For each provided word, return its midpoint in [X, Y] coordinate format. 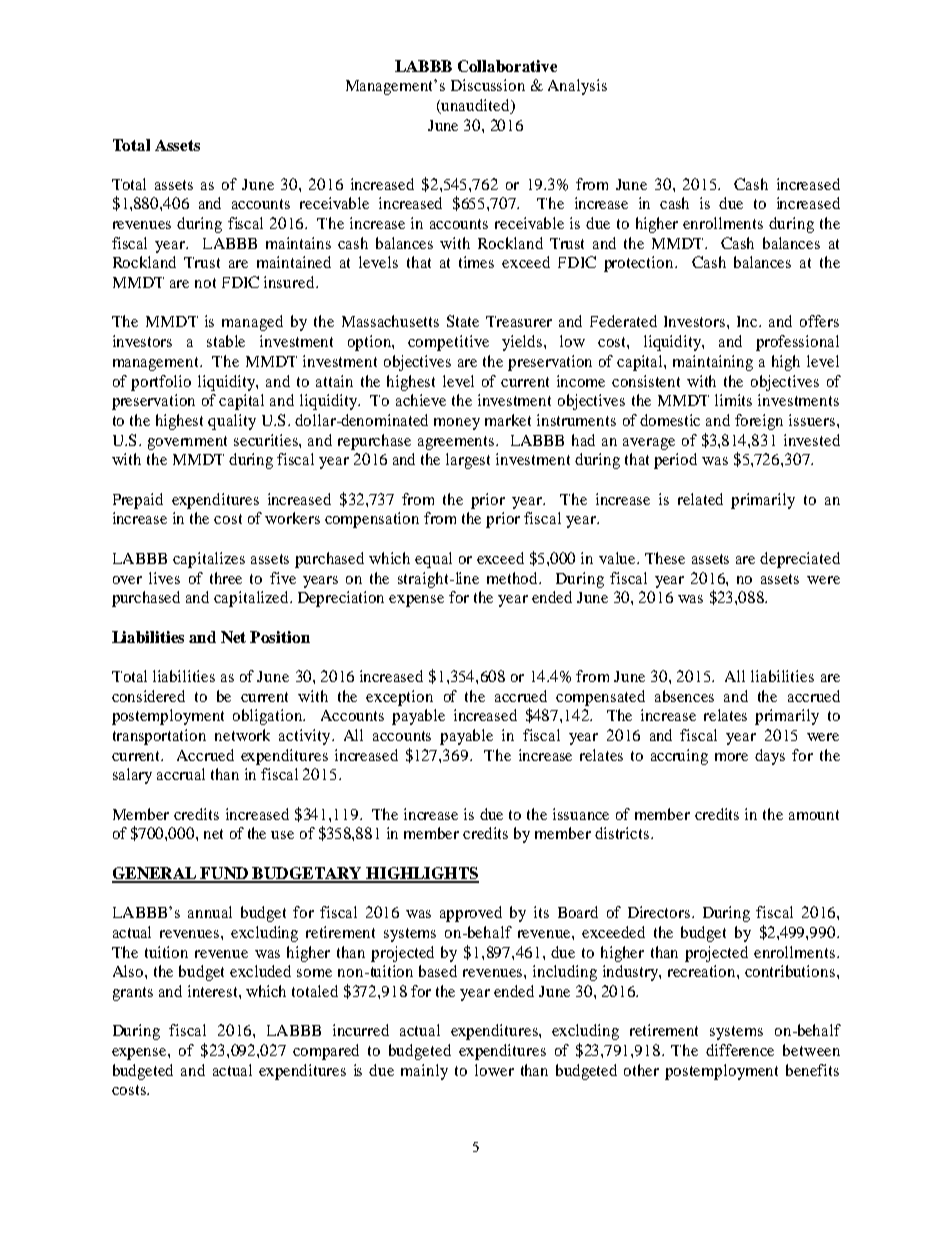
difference [740, 1050]
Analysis [577, 87]
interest [214, 991]
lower [494, 1070]
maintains [298, 243]
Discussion [488, 85]
